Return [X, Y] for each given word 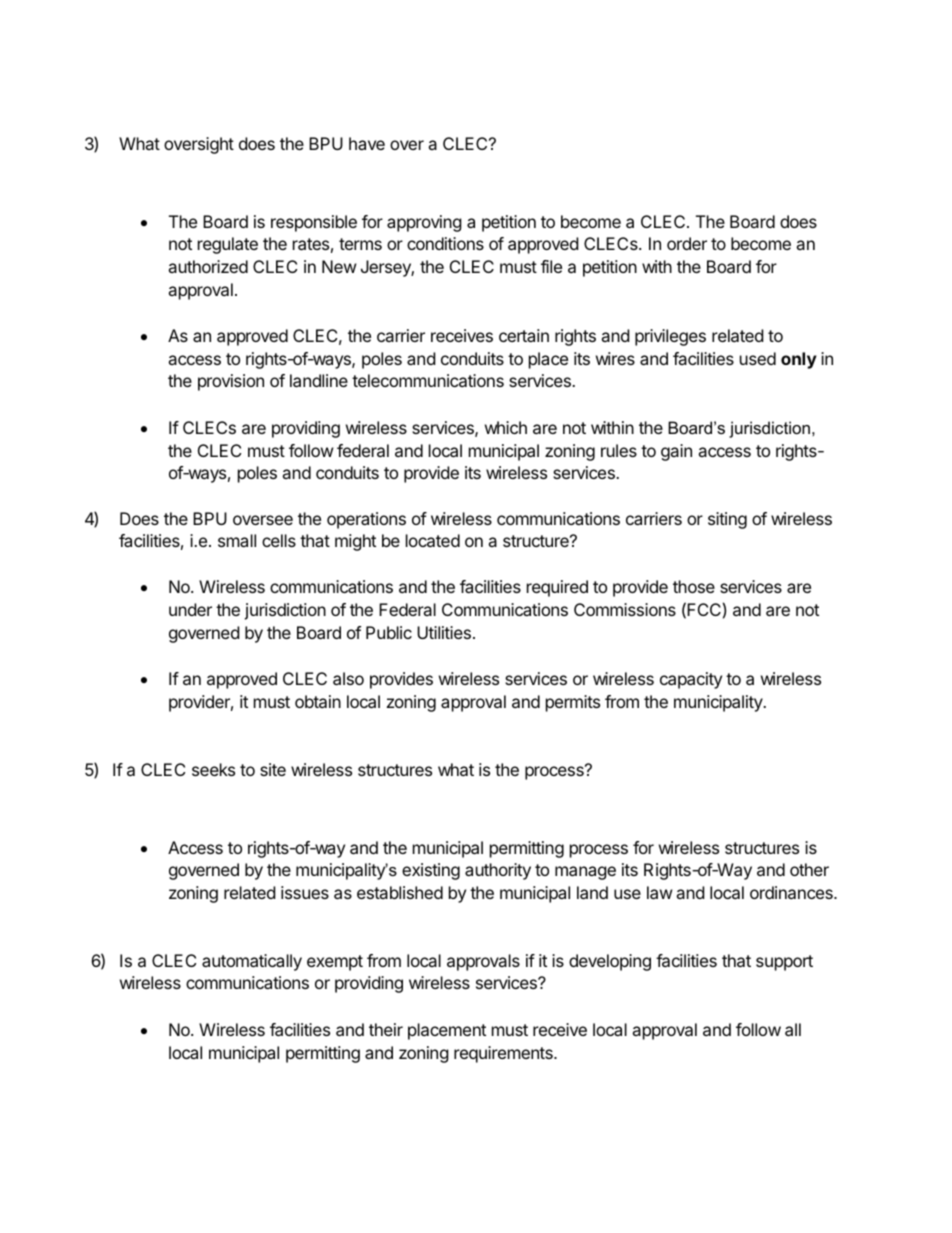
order [687, 243]
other [809, 869]
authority [498, 871]
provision [231, 382]
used [758, 358]
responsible [314, 223]
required [557, 588]
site [273, 769]
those [694, 586]
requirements [504, 1054]
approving [424, 223]
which [506, 427]
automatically [252, 962]
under [190, 609]
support [784, 963]
